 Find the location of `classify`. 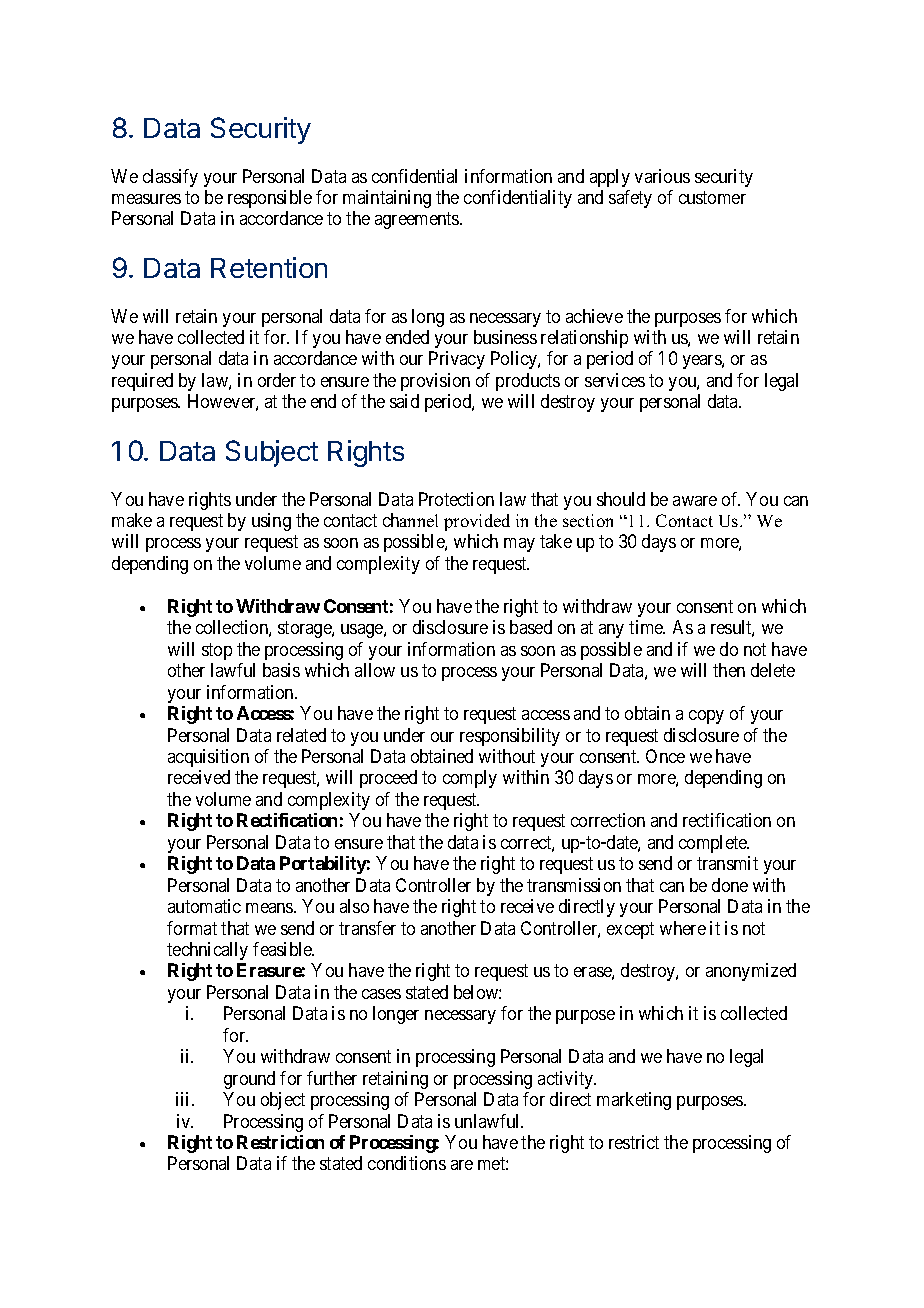

classify is located at coordinates (170, 178).
